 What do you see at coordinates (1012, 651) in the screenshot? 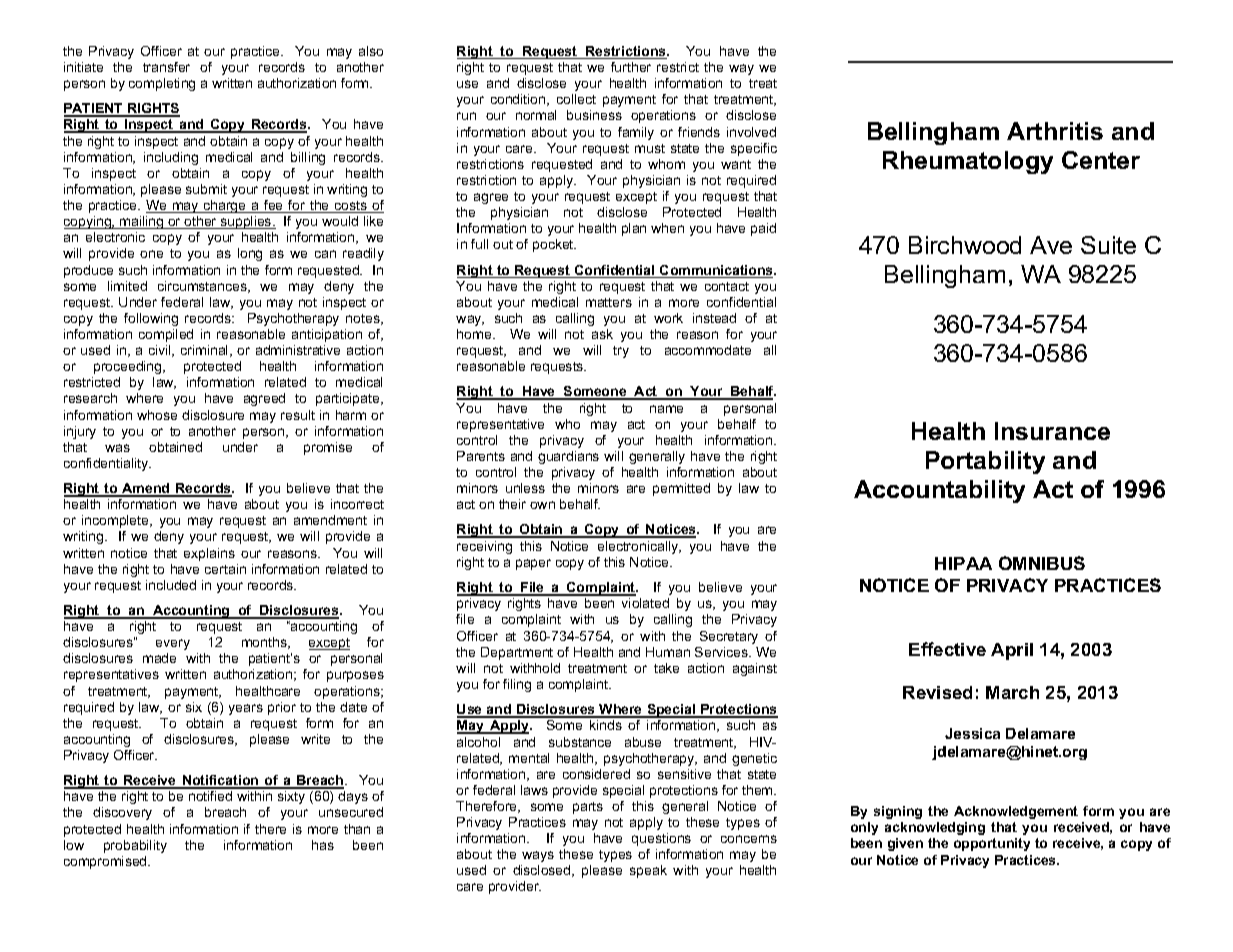
I see `April` at bounding box center [1012, 651].
